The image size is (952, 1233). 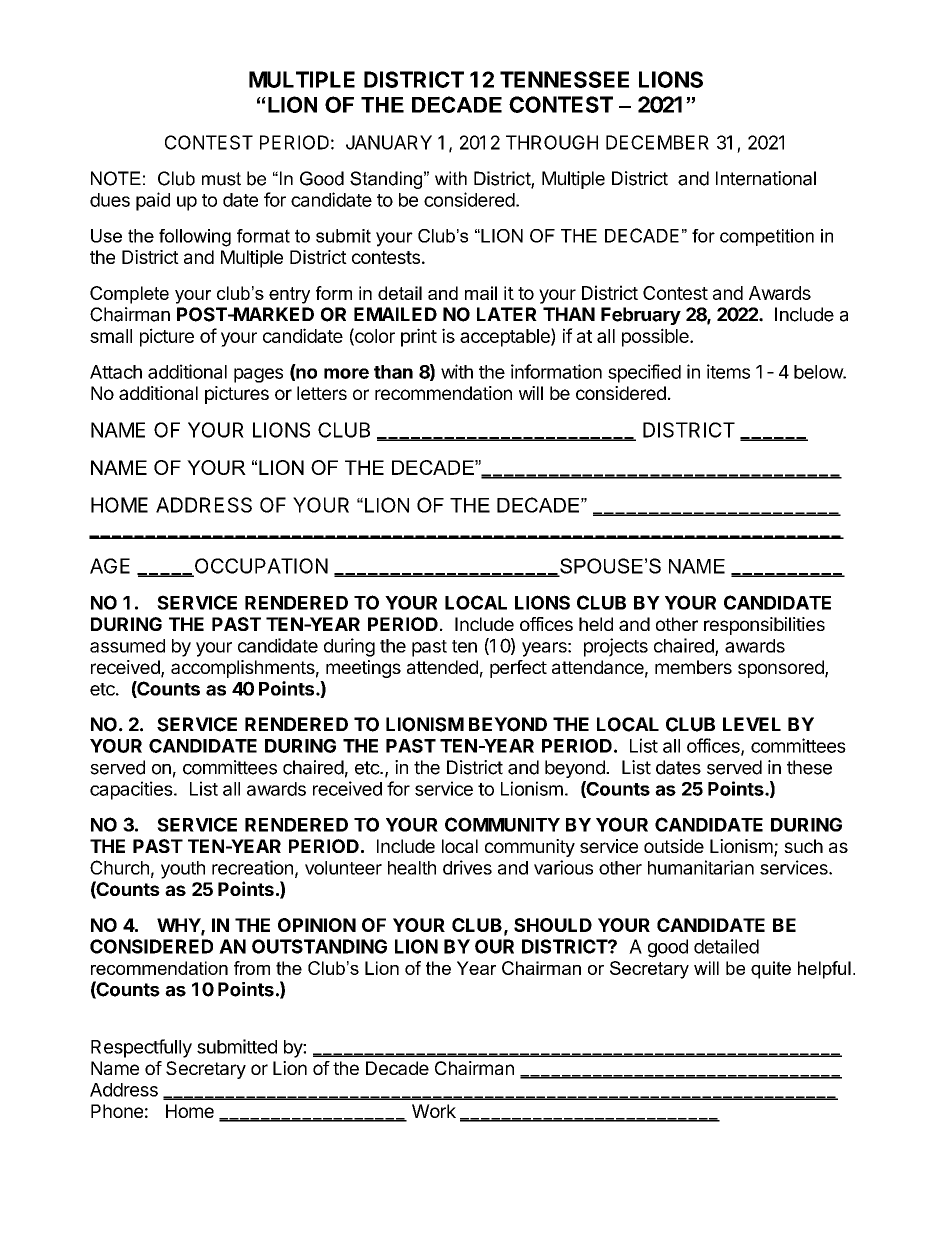 I want to click on quite, so click(x=771, y=970).
